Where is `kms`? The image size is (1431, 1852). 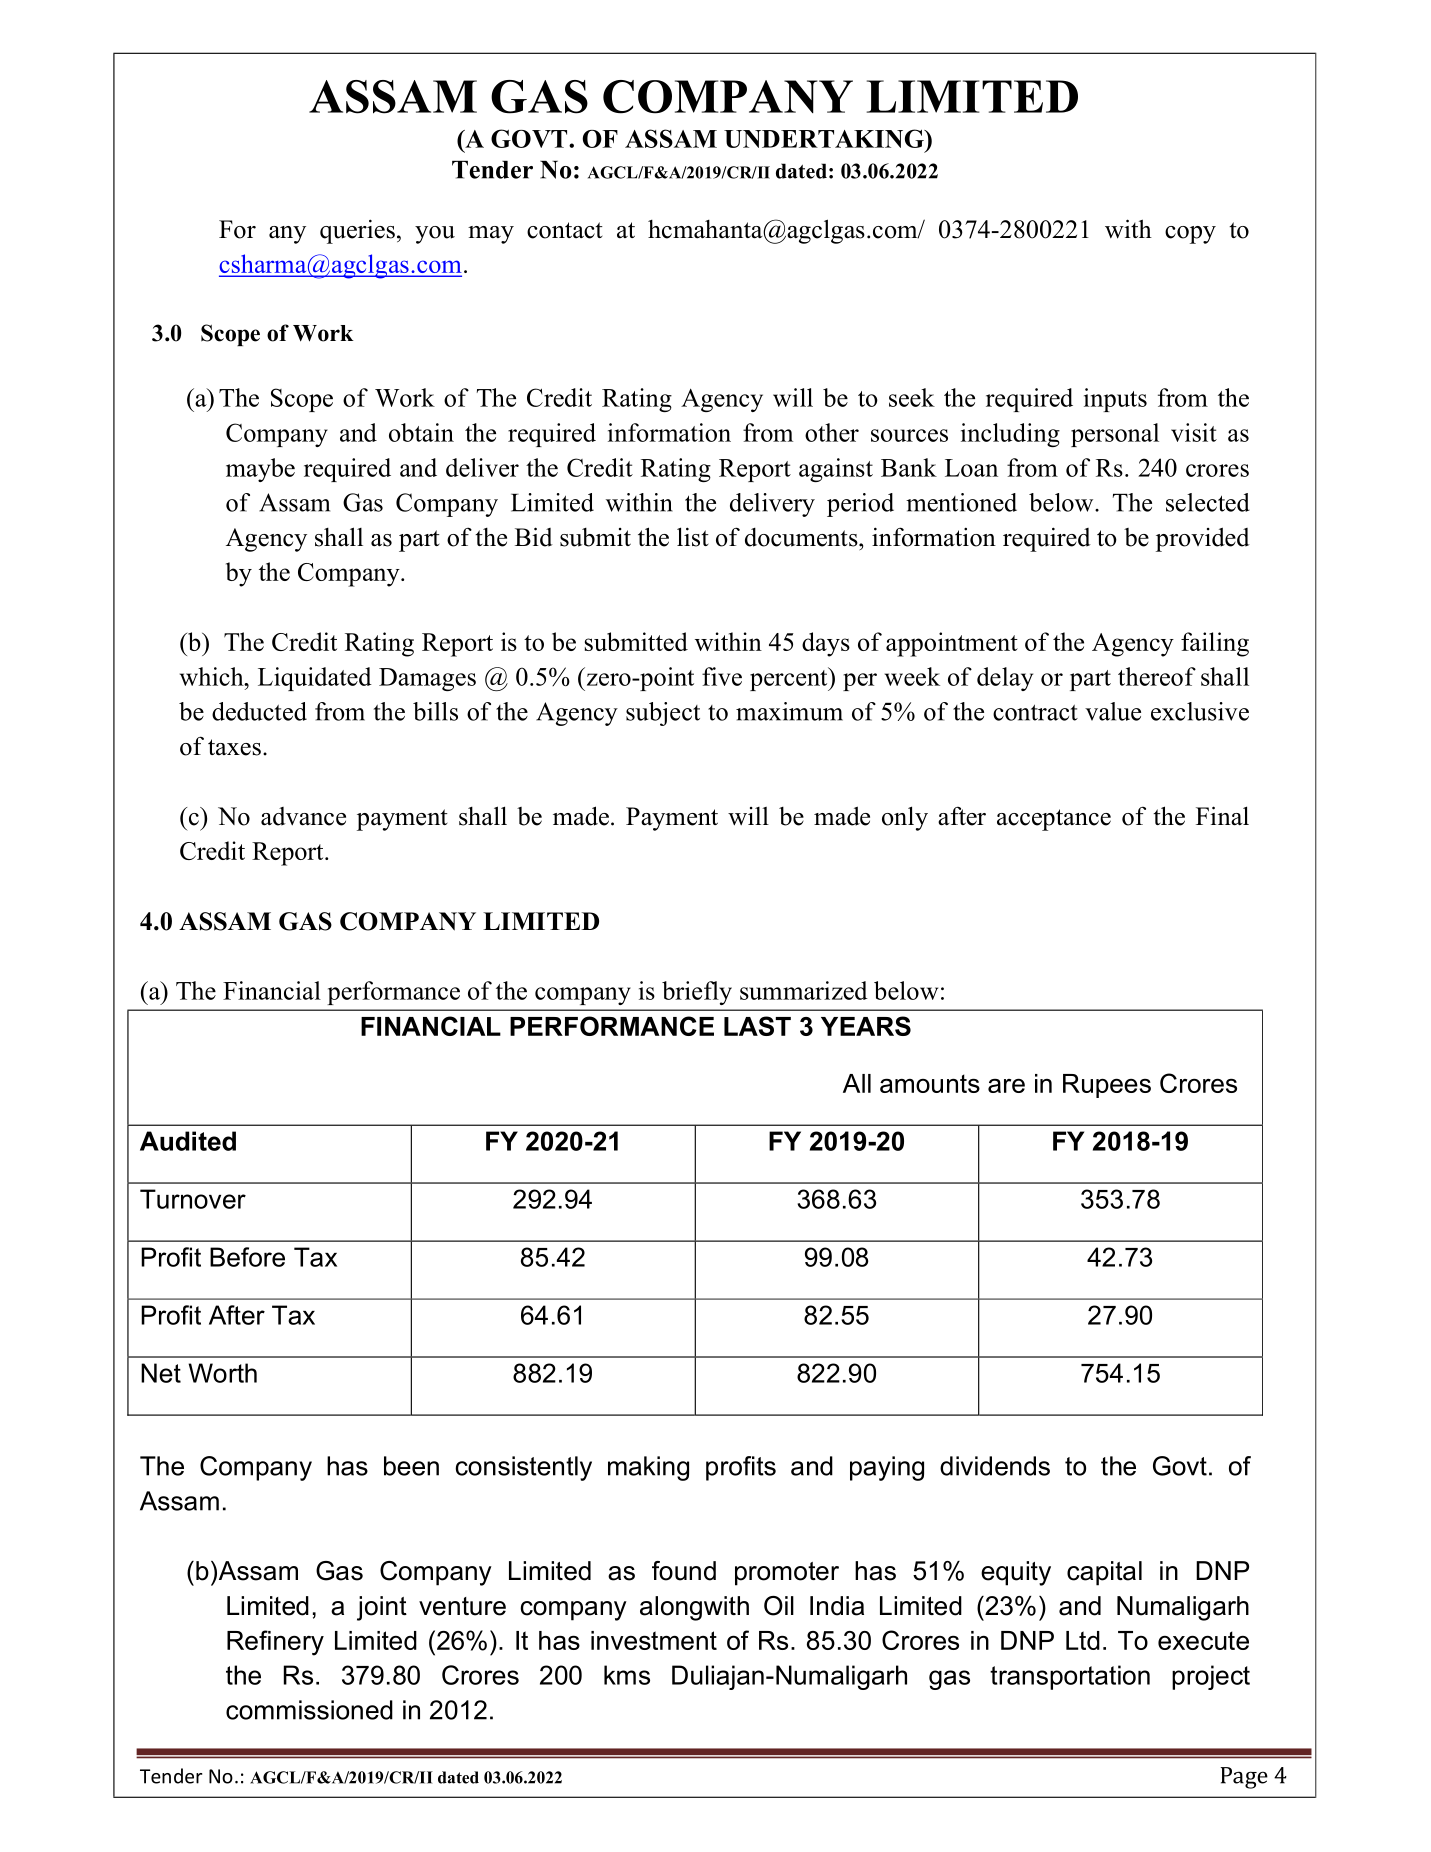
kms is located at coordinates (627, 1675).
